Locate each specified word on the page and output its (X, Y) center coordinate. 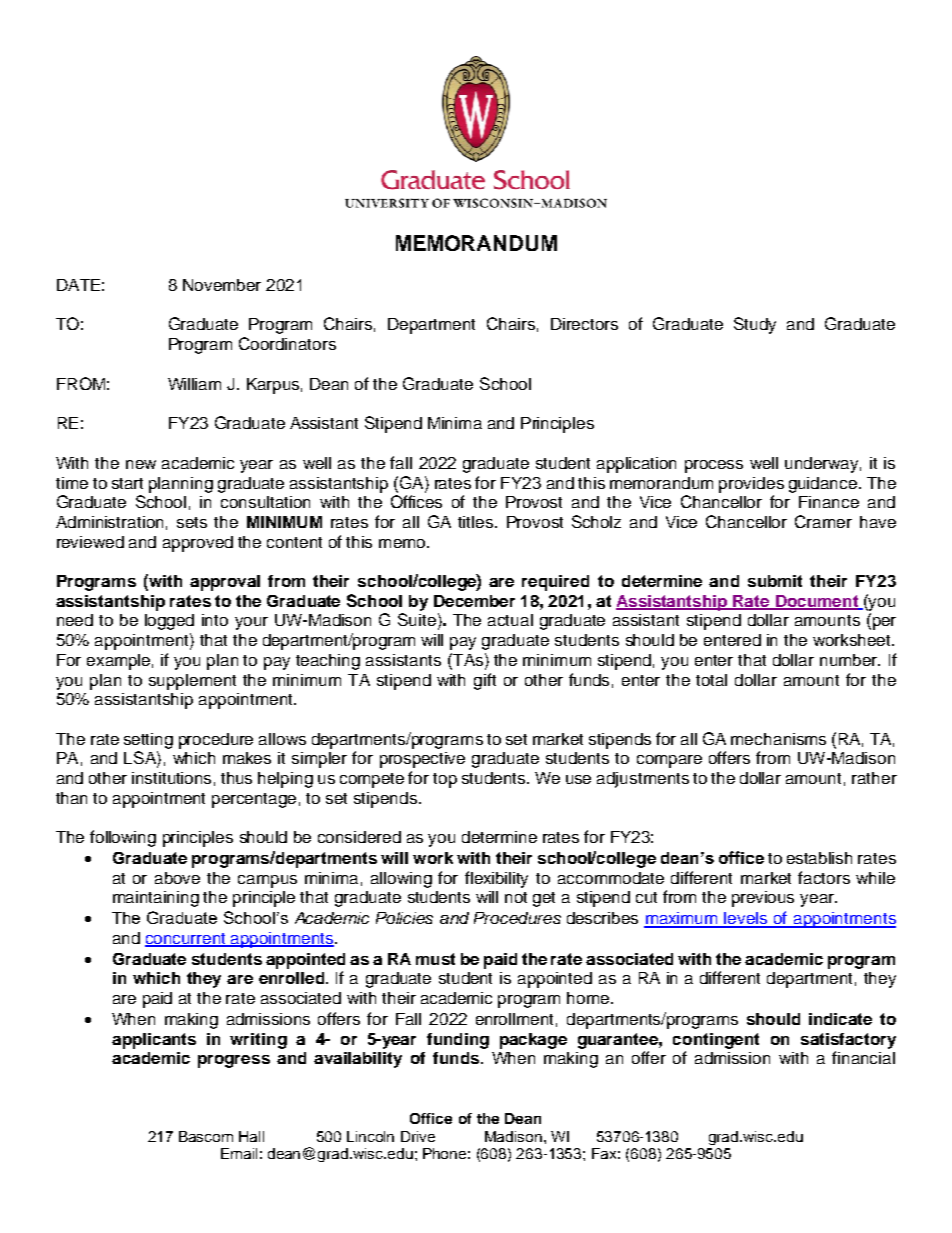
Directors (584, 324)
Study (755, 325)
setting (148, 741)
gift (485, 681)
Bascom (206, 1136)
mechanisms (778, 739)
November (222, 285)
